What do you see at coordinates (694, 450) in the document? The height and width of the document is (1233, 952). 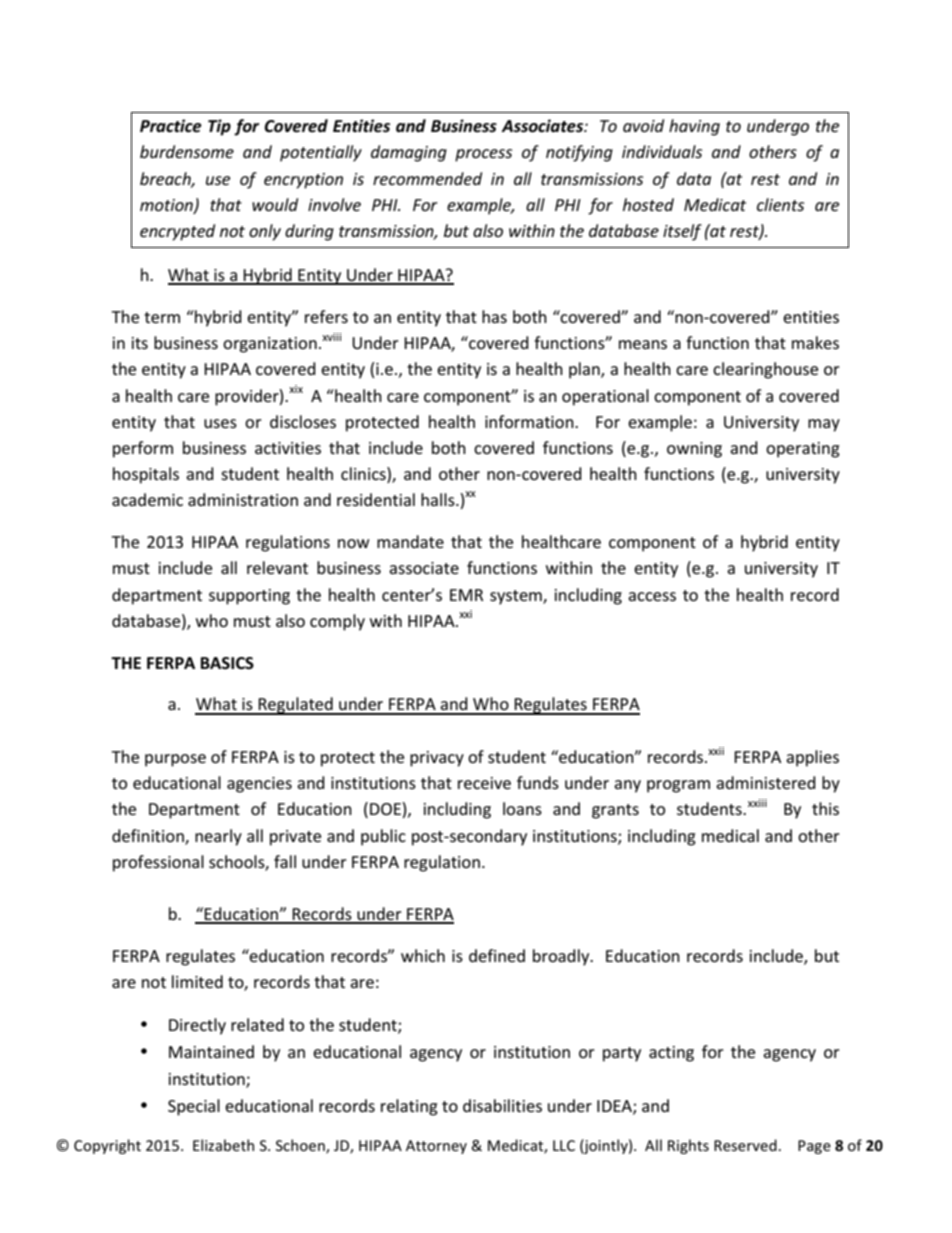 I see `owning` at bounding box center [694, 450].
